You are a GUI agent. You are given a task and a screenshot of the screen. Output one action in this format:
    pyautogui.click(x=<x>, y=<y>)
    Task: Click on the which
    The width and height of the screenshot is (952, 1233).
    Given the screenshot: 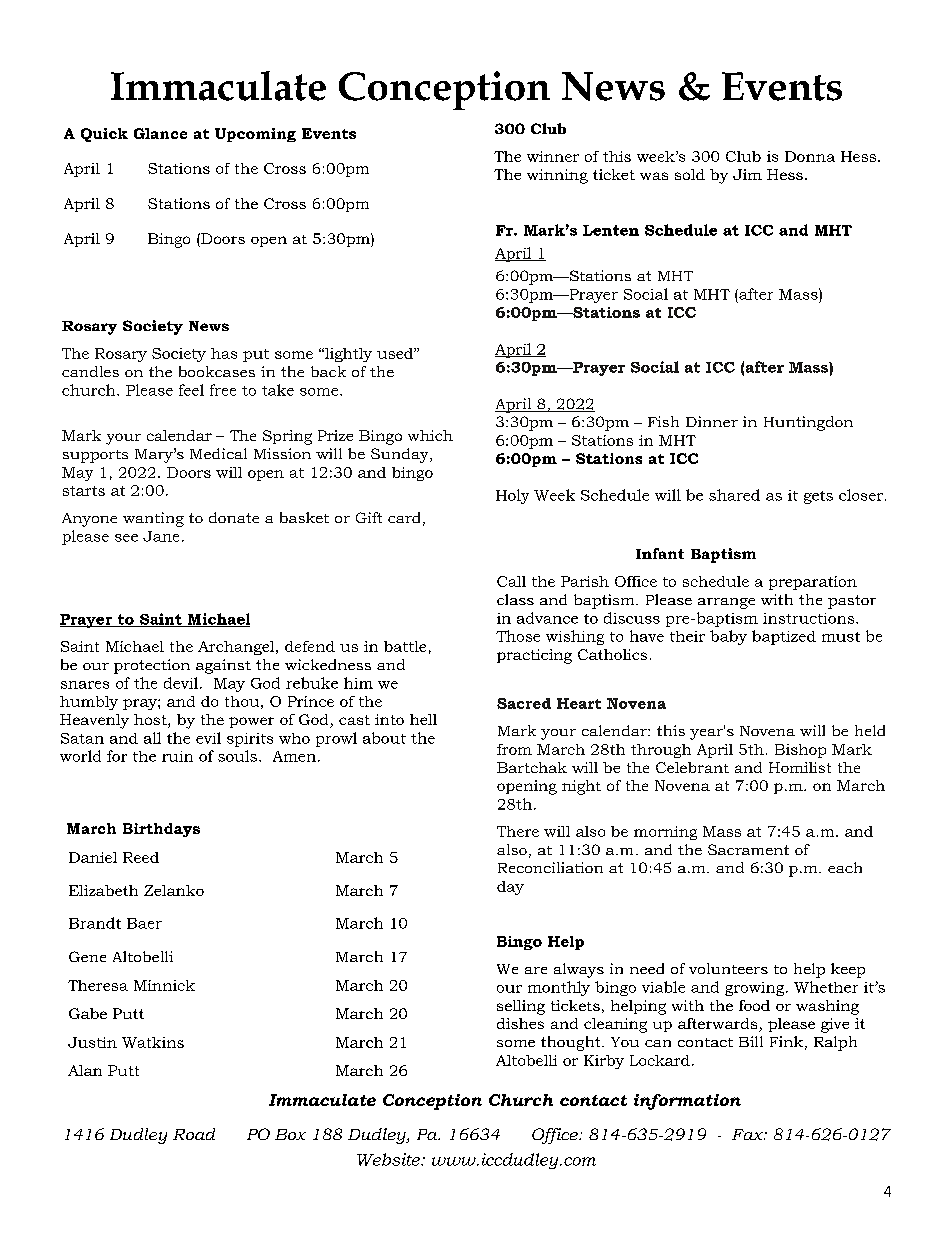 What is the action you would take?
    pyautogui.click(x=430, y=435)
